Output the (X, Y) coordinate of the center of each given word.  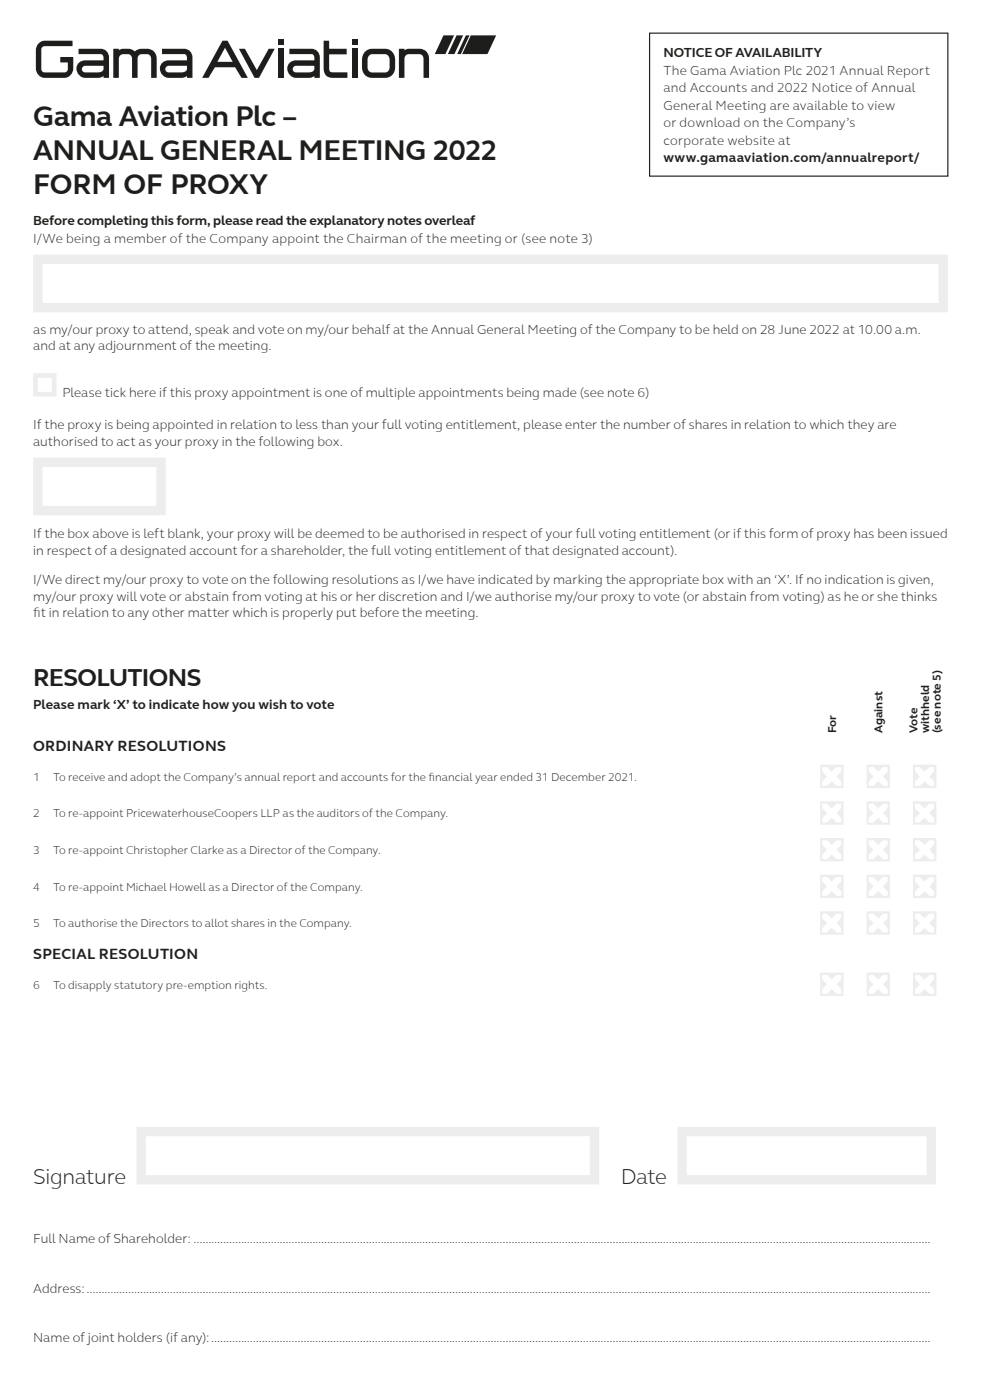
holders (140, 1337)
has (864, 533)
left (154, 533)
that (537, 550)
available (820, 105)
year (486, 779)
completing (112, 221)
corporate (694, 142)
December (578, 777)
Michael (146, 887)
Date (644, 1176)
